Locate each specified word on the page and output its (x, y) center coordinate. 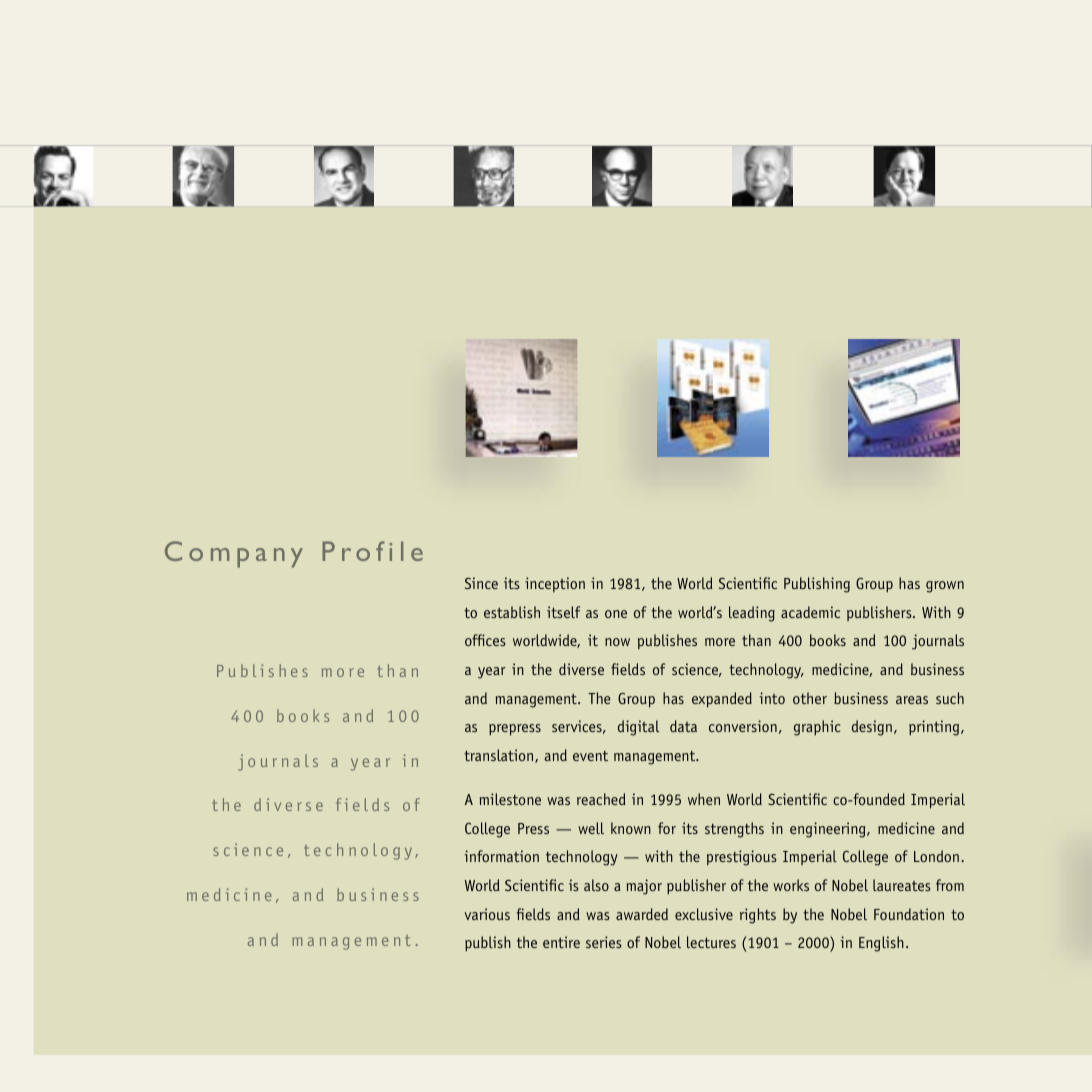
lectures (711, 942)
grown (945, 587)
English (881, 944)
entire (561, 942)
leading (752, 614)
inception (555, 585)
